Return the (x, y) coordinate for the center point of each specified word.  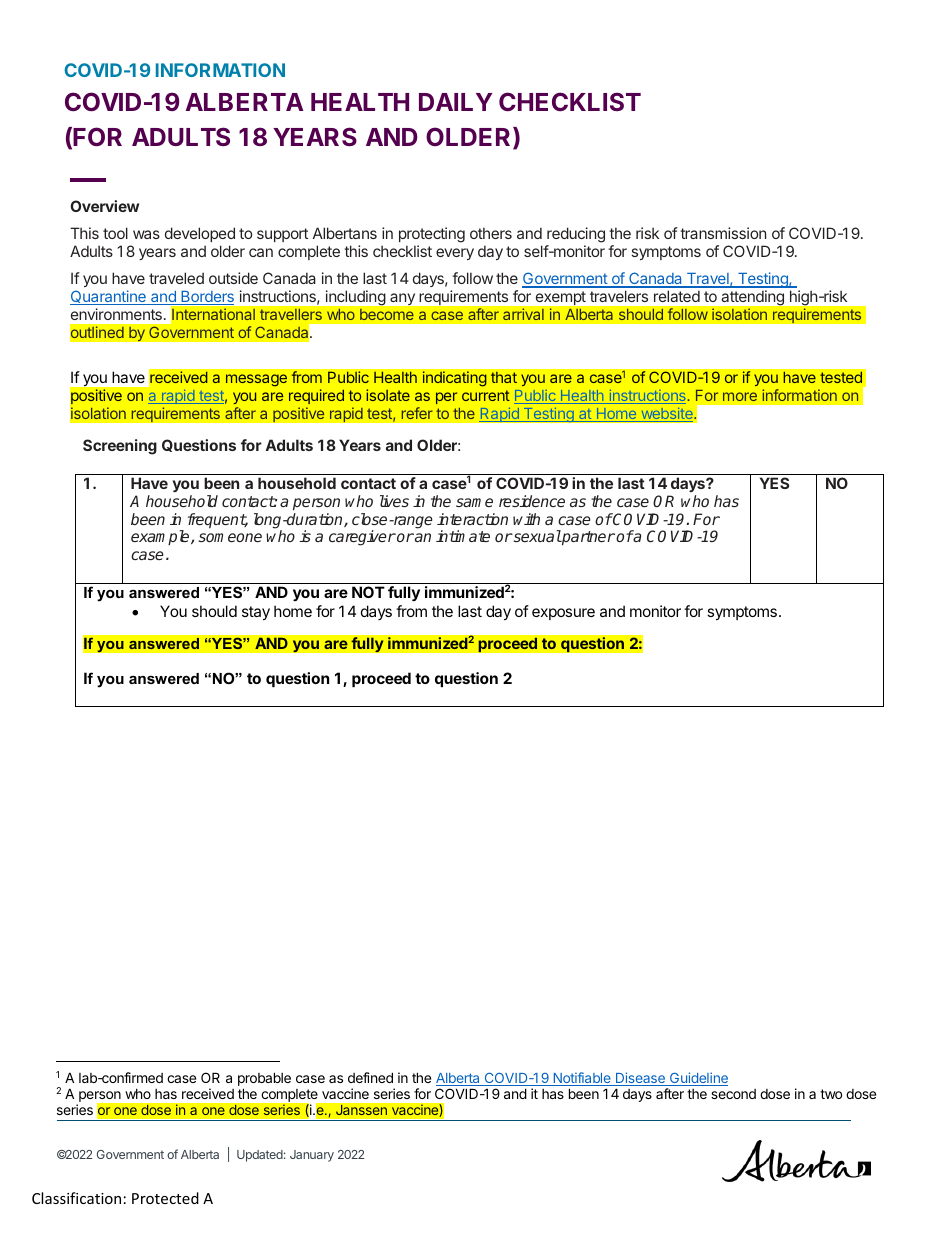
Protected (165, 1198)
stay (256, 613)
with (526, 519)
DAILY (455, 102)
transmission (723, 233)
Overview (104, 206)
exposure (563, 614)
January (312, 1156)
